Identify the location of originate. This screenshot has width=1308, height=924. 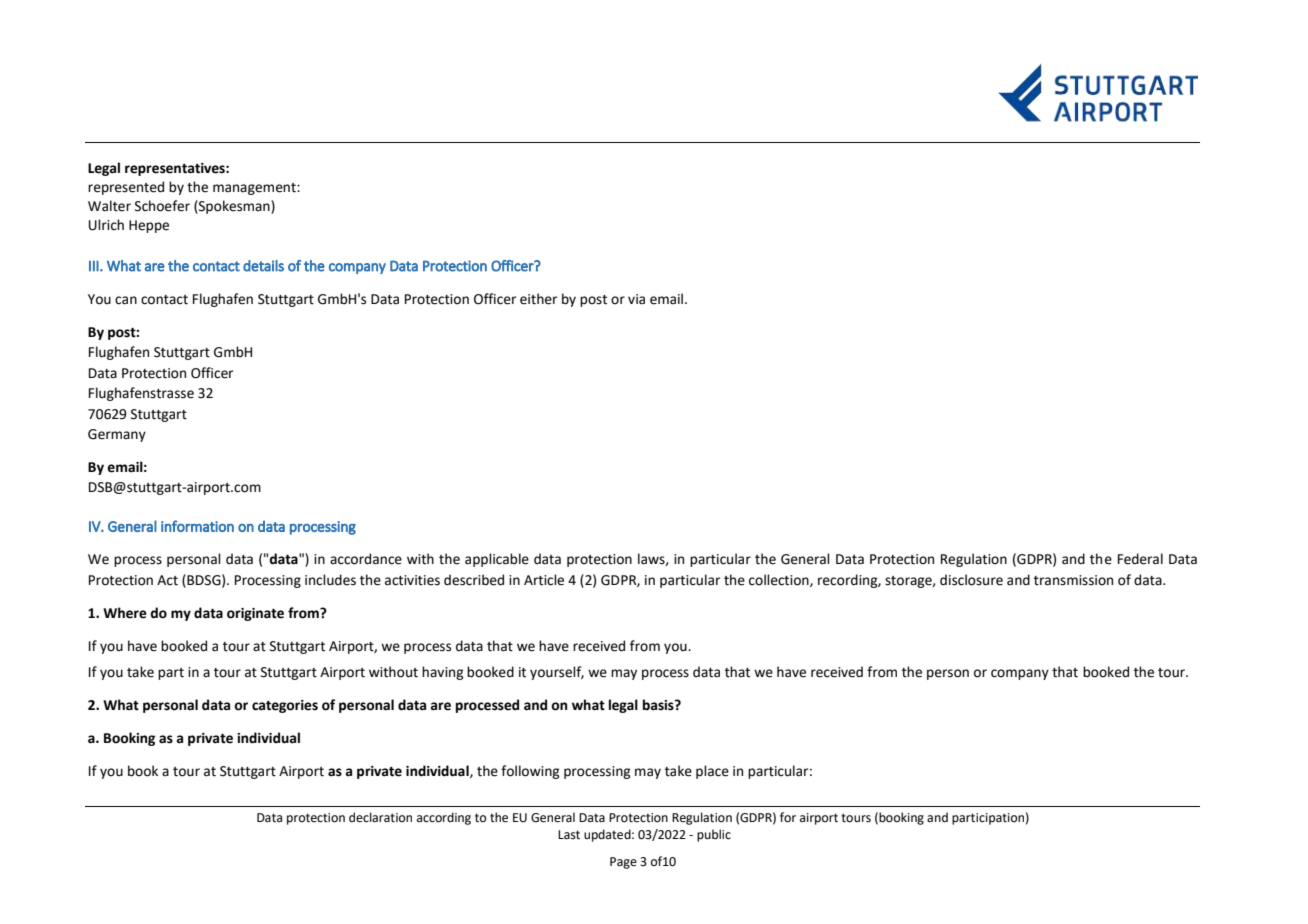
(255, 614).
